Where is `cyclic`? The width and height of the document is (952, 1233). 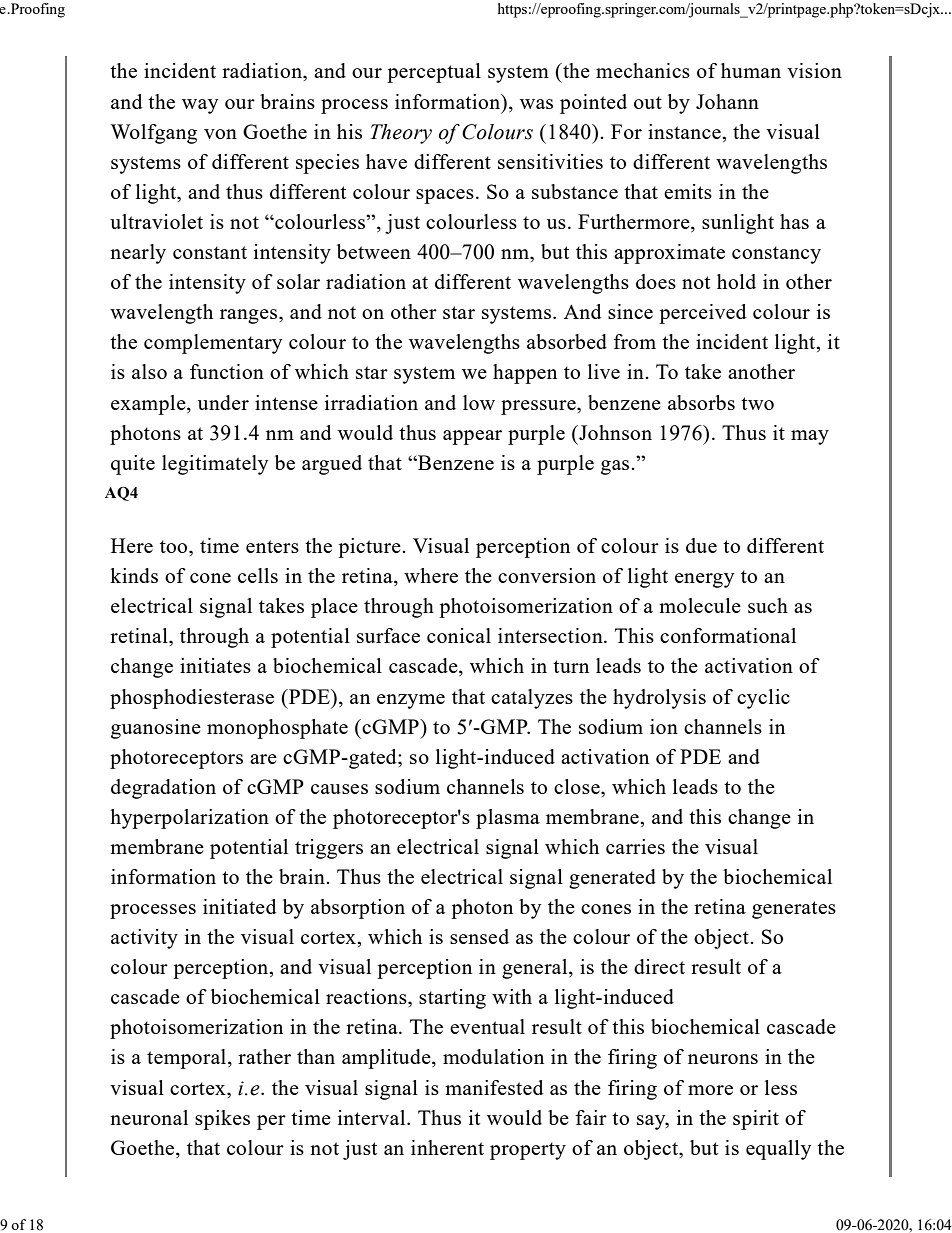 cyclic is located at coordinates (763, 699).
